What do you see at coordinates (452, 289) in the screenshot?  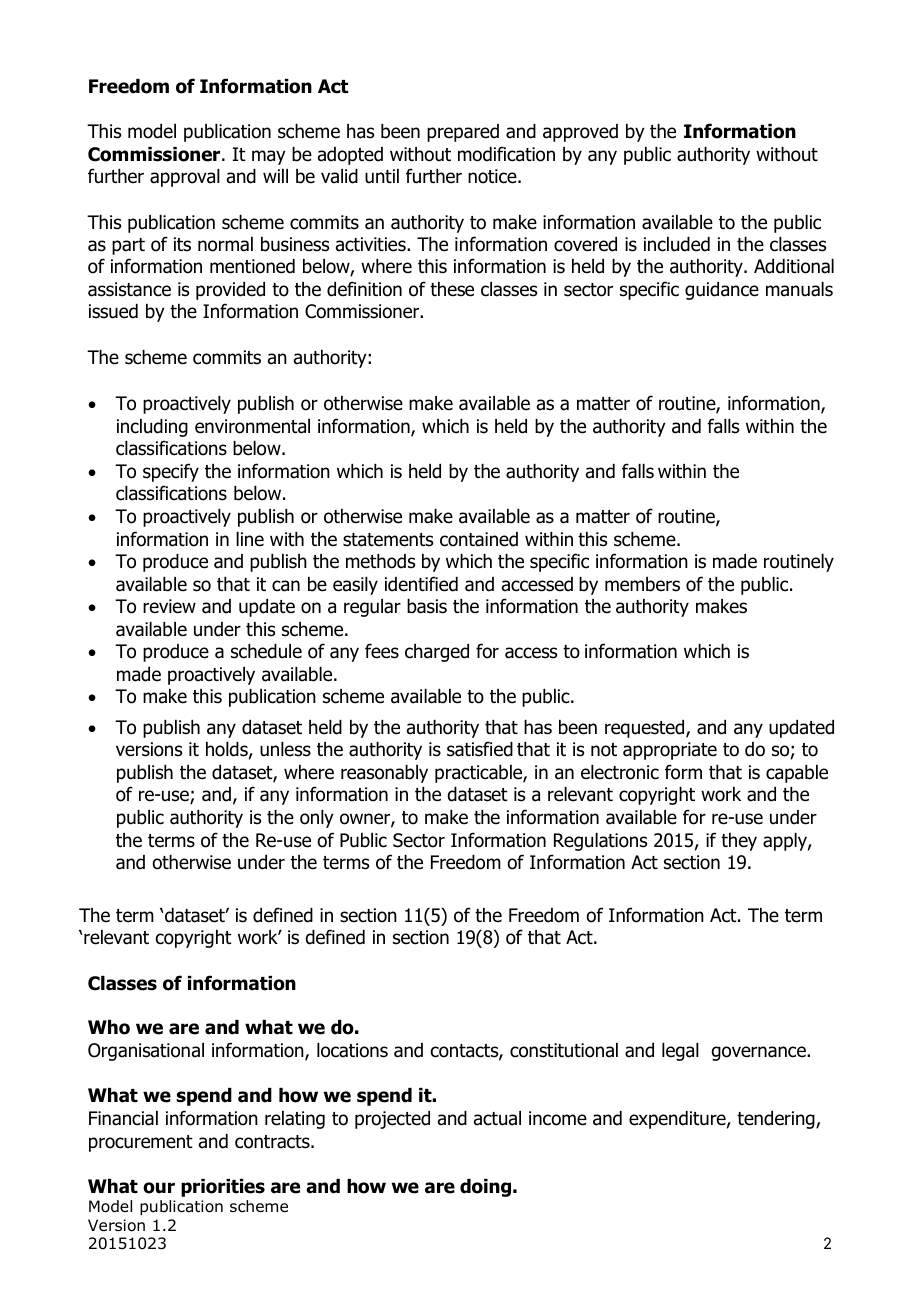 I see `these` at bounding box center [452, 289].
